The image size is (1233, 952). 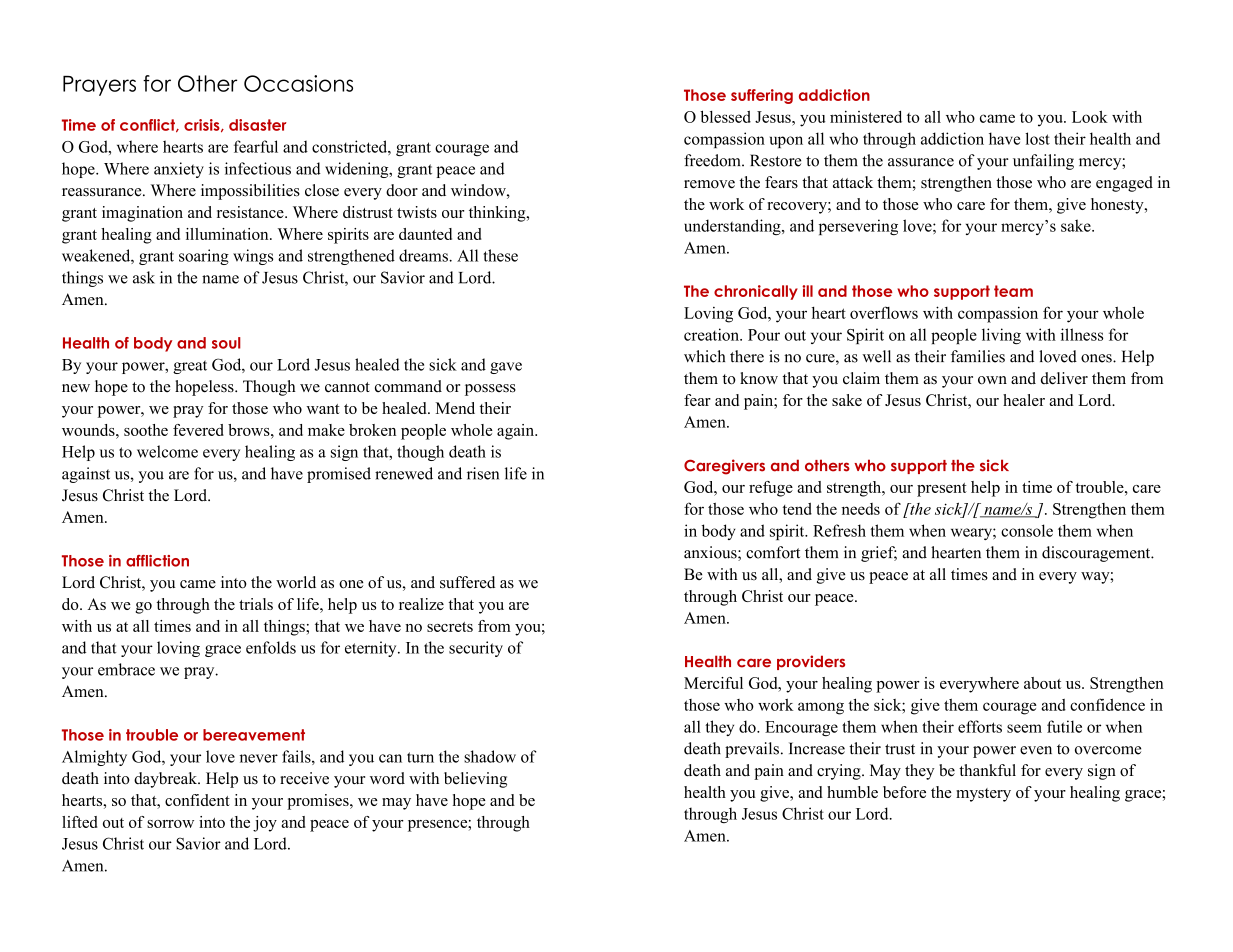 What do you see at coordinates (712, 334) in the image?
I see `creation` at bounding box center [712, 334].
